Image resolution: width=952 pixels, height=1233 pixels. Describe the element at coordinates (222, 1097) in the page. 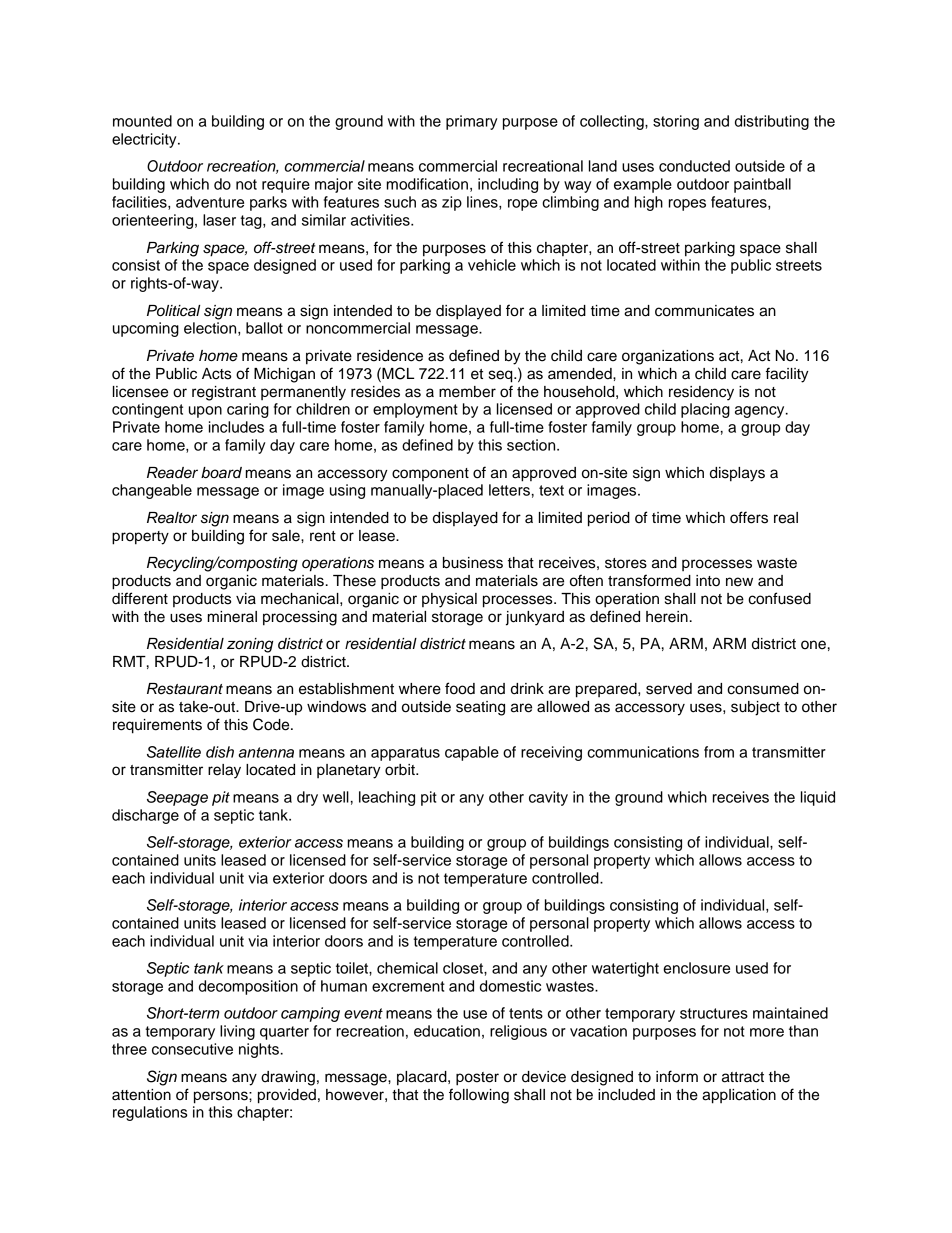

I see `persons` at that location.
